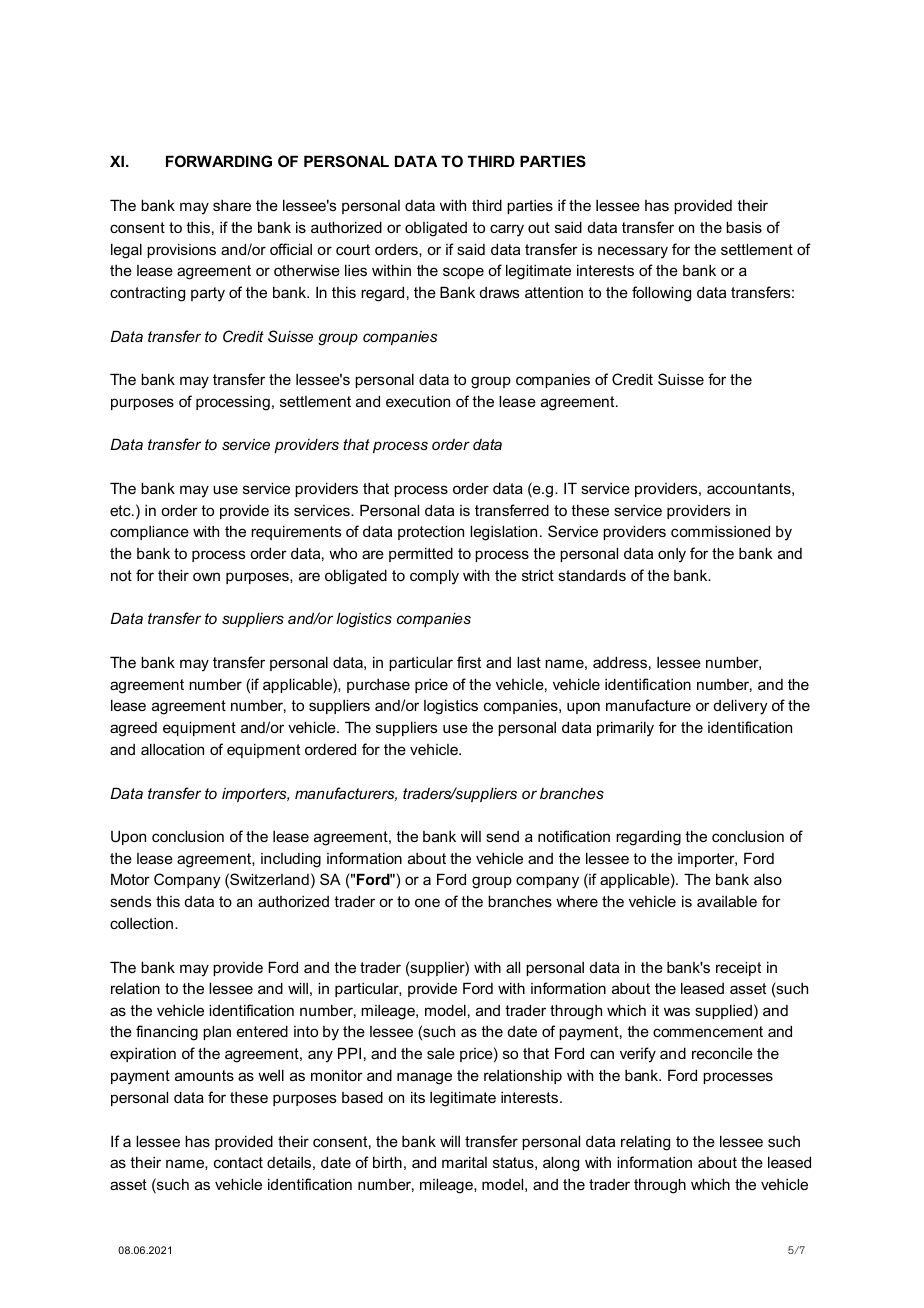 The image size is (924, 1308). I want to click on allocation, so click(172, 749).
